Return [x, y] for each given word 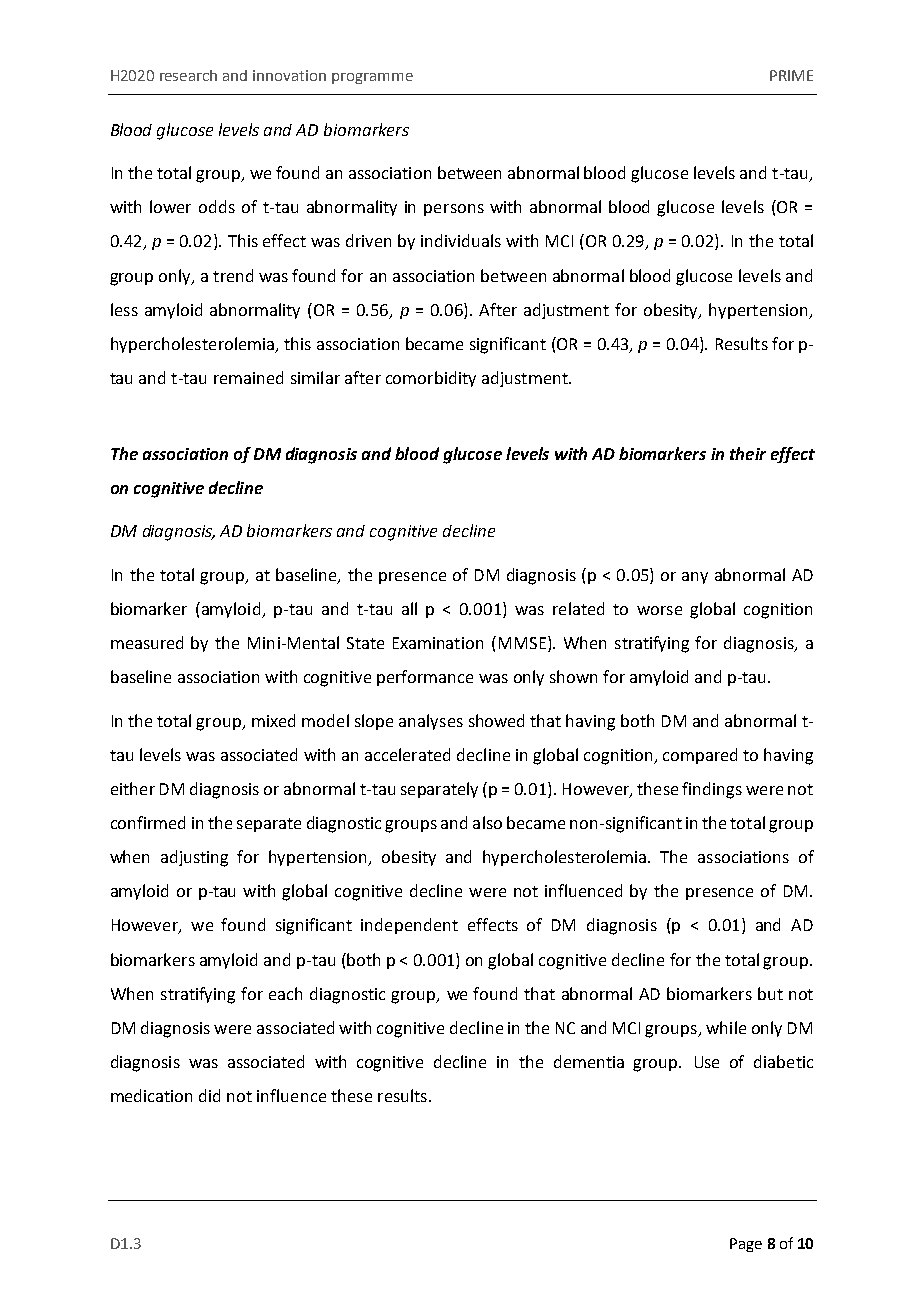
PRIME [791, 75]
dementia [589, 1061]
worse [659, 610]
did [209, 1095]
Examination [438, 643]
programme [372, 78]
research [188, 75]
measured [147, 642]
